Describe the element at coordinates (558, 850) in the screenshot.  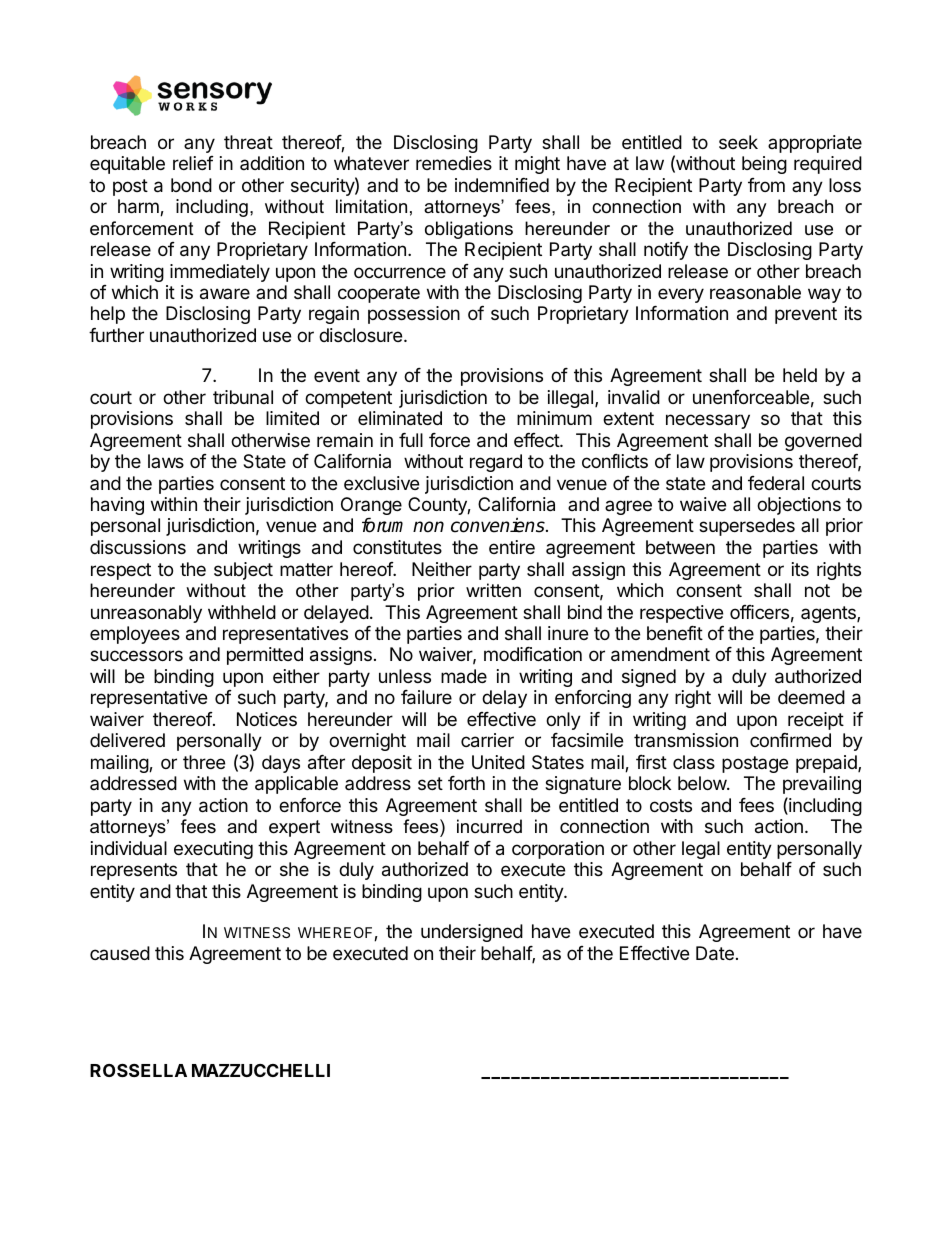
I see `corporation` at that location.
